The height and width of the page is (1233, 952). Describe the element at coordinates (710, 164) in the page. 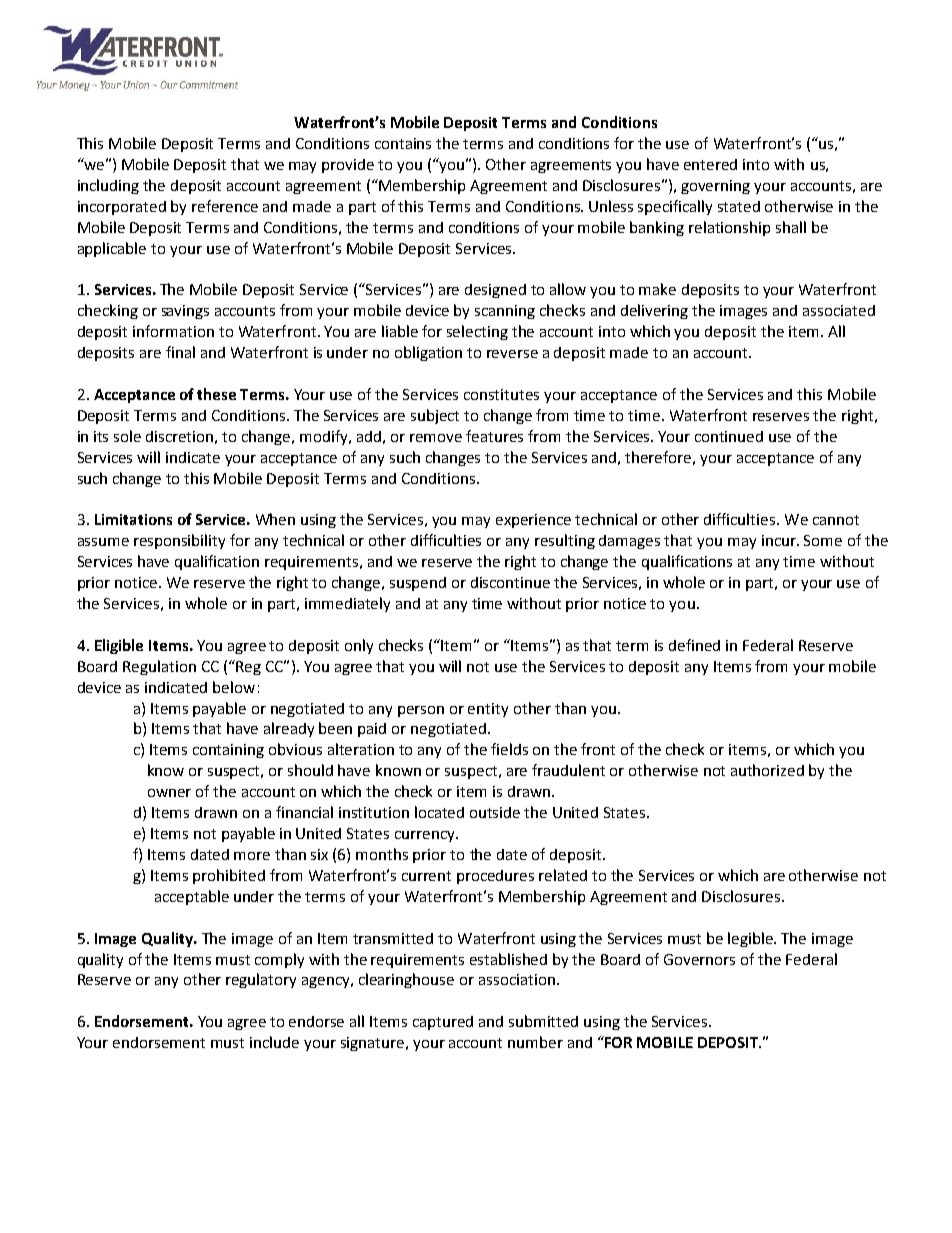

I see `entered` at that location.
